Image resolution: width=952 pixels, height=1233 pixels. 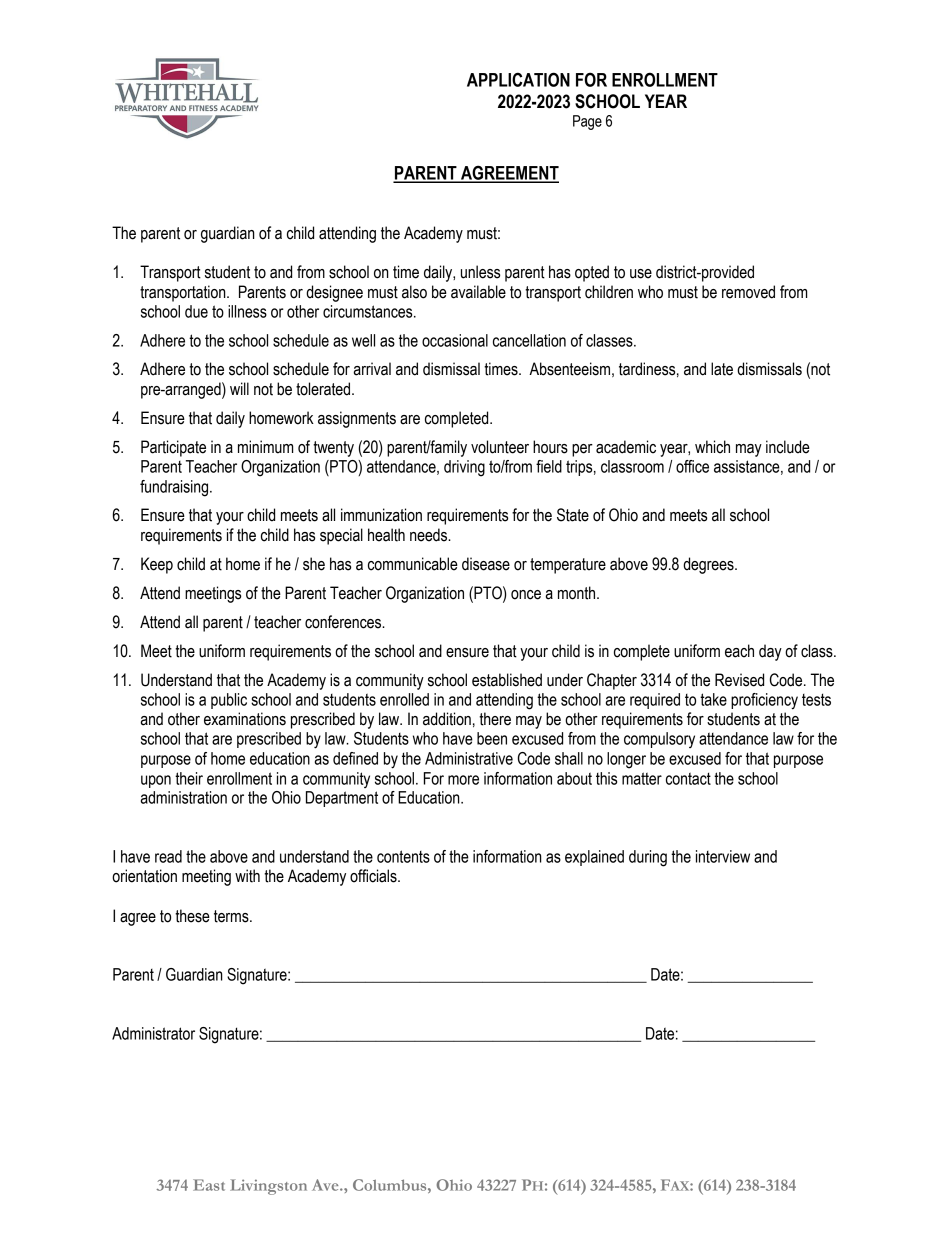 I want to click on late, so click(x=722, y=369).
